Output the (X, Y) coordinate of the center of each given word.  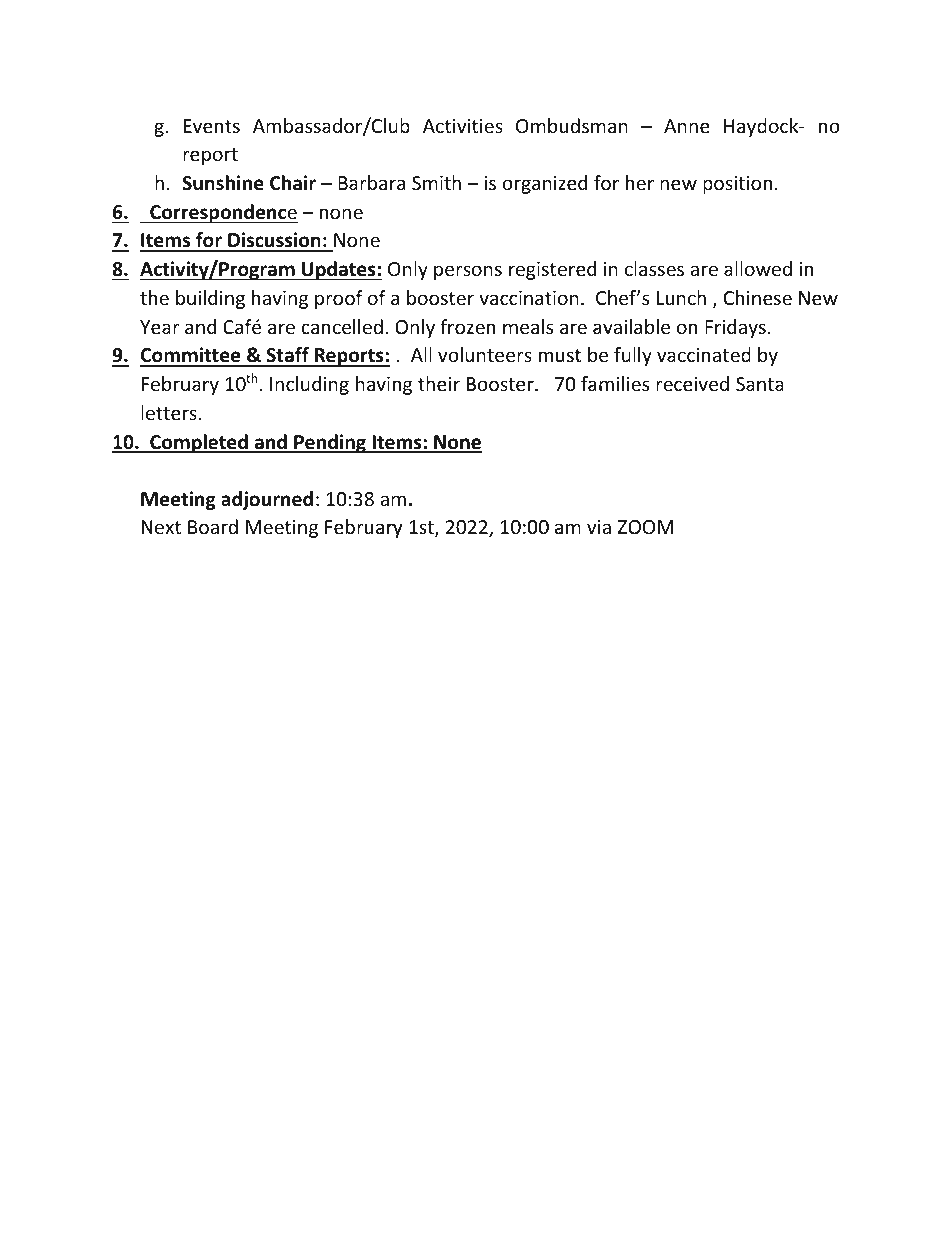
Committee (191, 356)
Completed (199, 443)
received (692, 383)
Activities (463, 126)
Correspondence (223, 213)
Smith (436, 182)
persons (468, 272)
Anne (687, 126)
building (210, 299)
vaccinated (704, 354)
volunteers (485, 354)
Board (213, 526)
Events (212, 126)
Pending (330, 443)
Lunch (681, 297)
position (737, 185)
